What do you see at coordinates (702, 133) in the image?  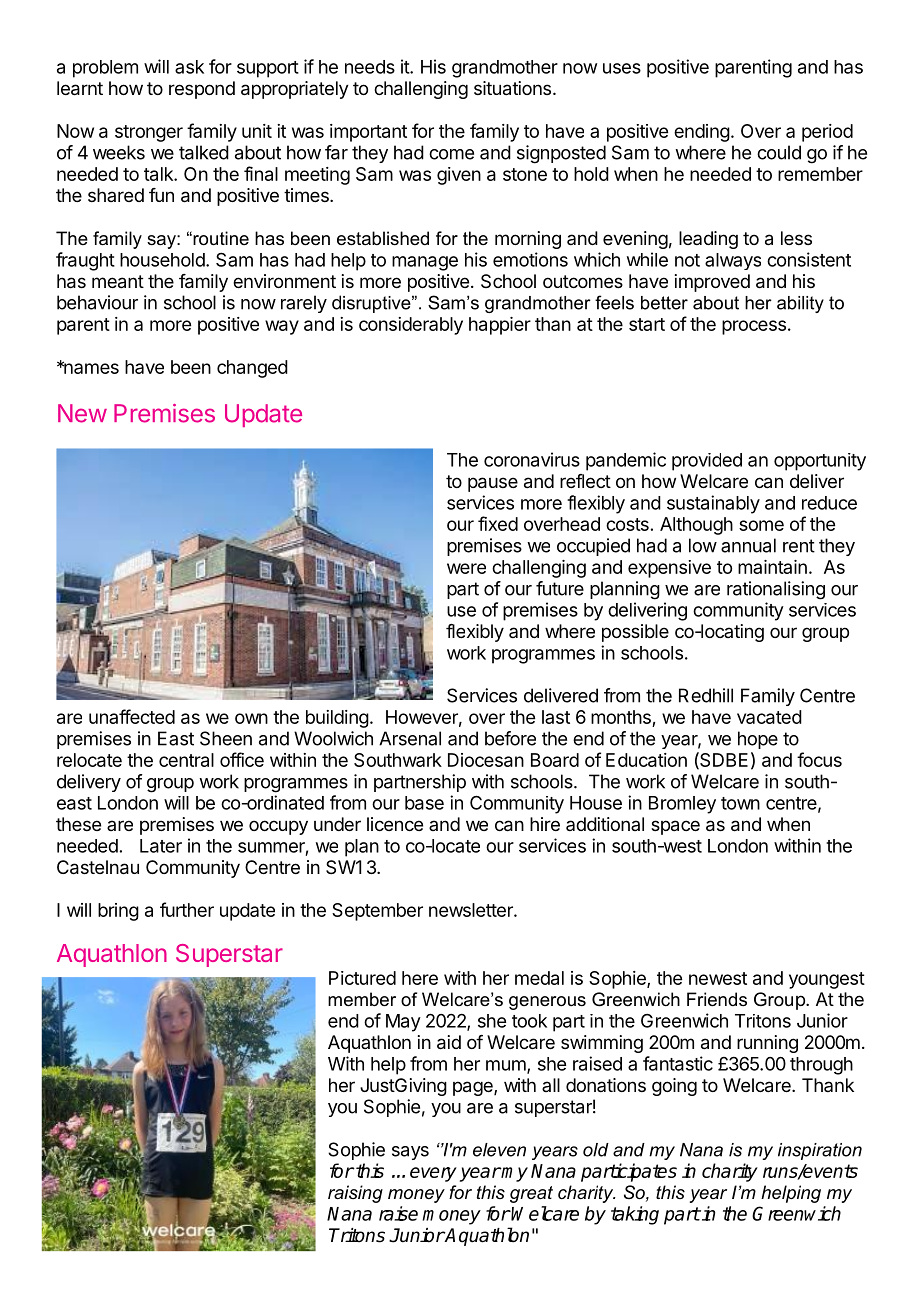 I see `ending` at bounding box center [702, 133].
